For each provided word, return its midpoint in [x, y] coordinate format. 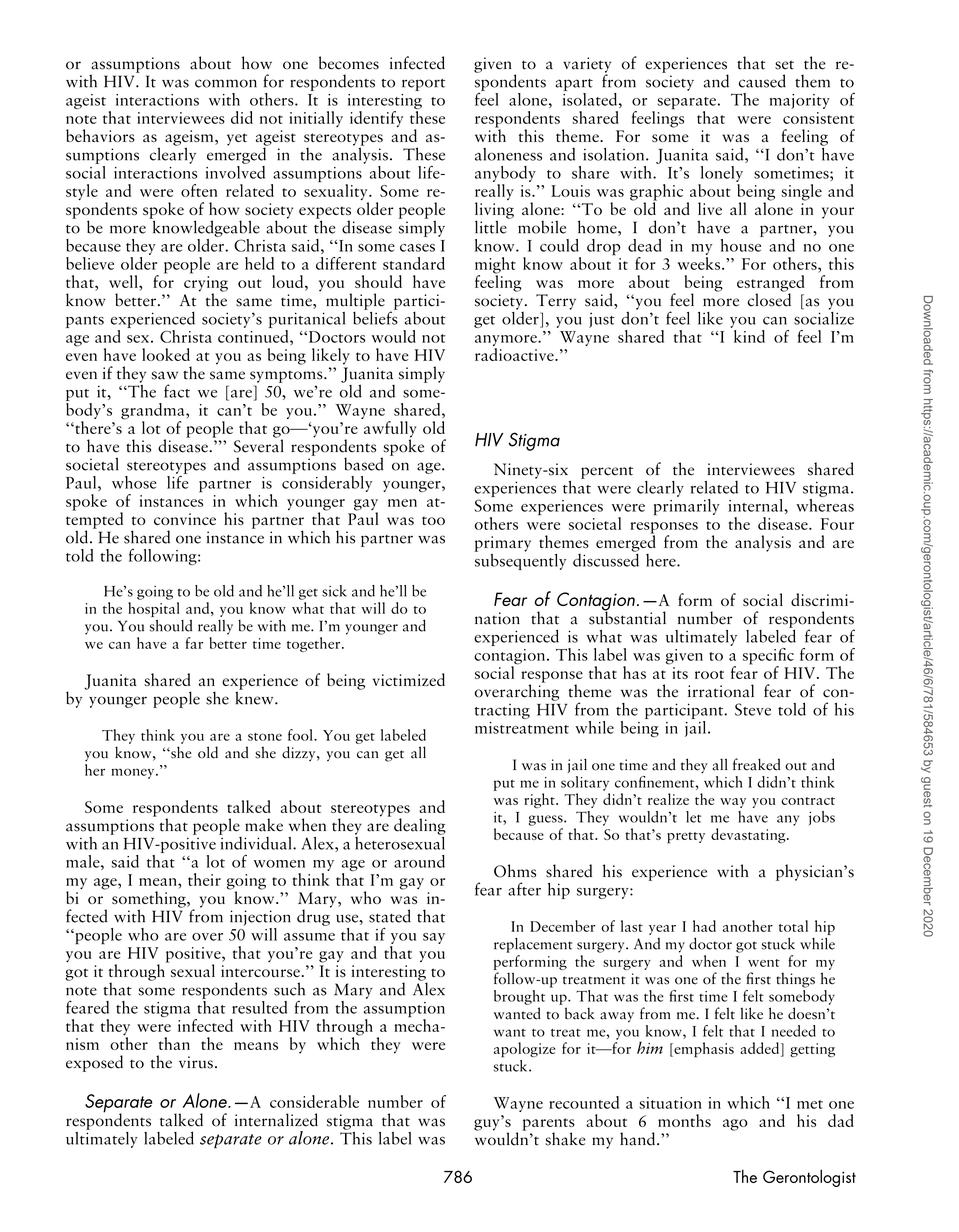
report [423, 85]
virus [196, 1062]
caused [762, 81]
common [226, 83]
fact [177, 391]
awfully [390, 430]
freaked [756, 764]
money [134, 773]
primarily [687, 506]
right [540, 800]
